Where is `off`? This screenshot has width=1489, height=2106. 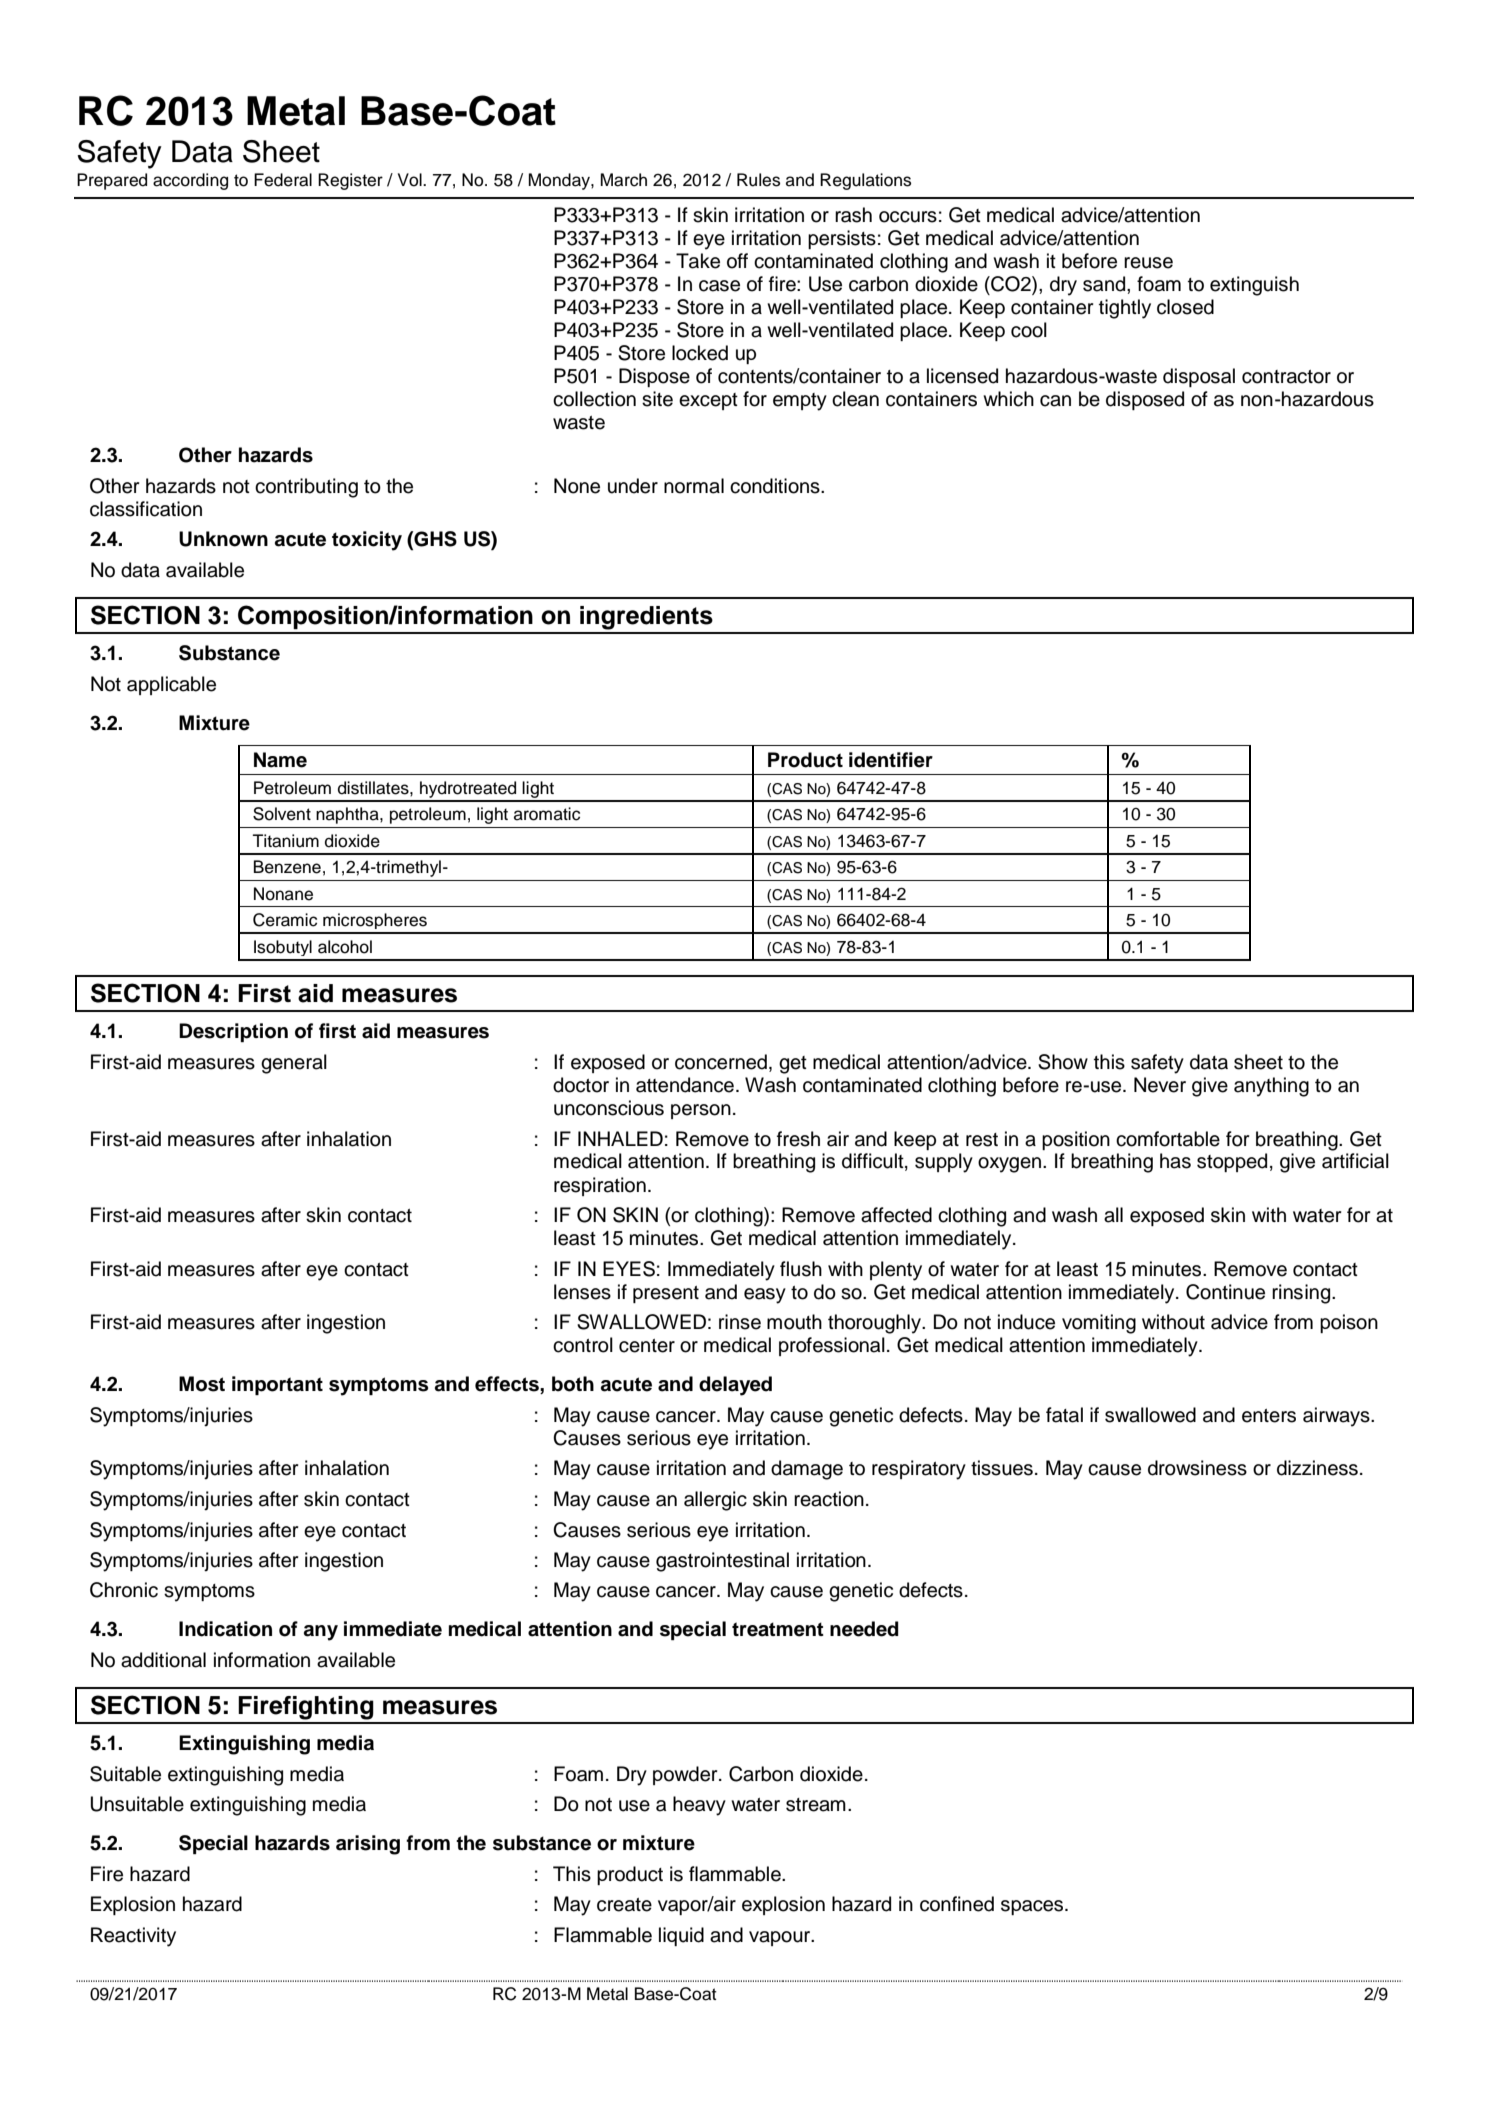
off is located at coordinates (737, 261).
